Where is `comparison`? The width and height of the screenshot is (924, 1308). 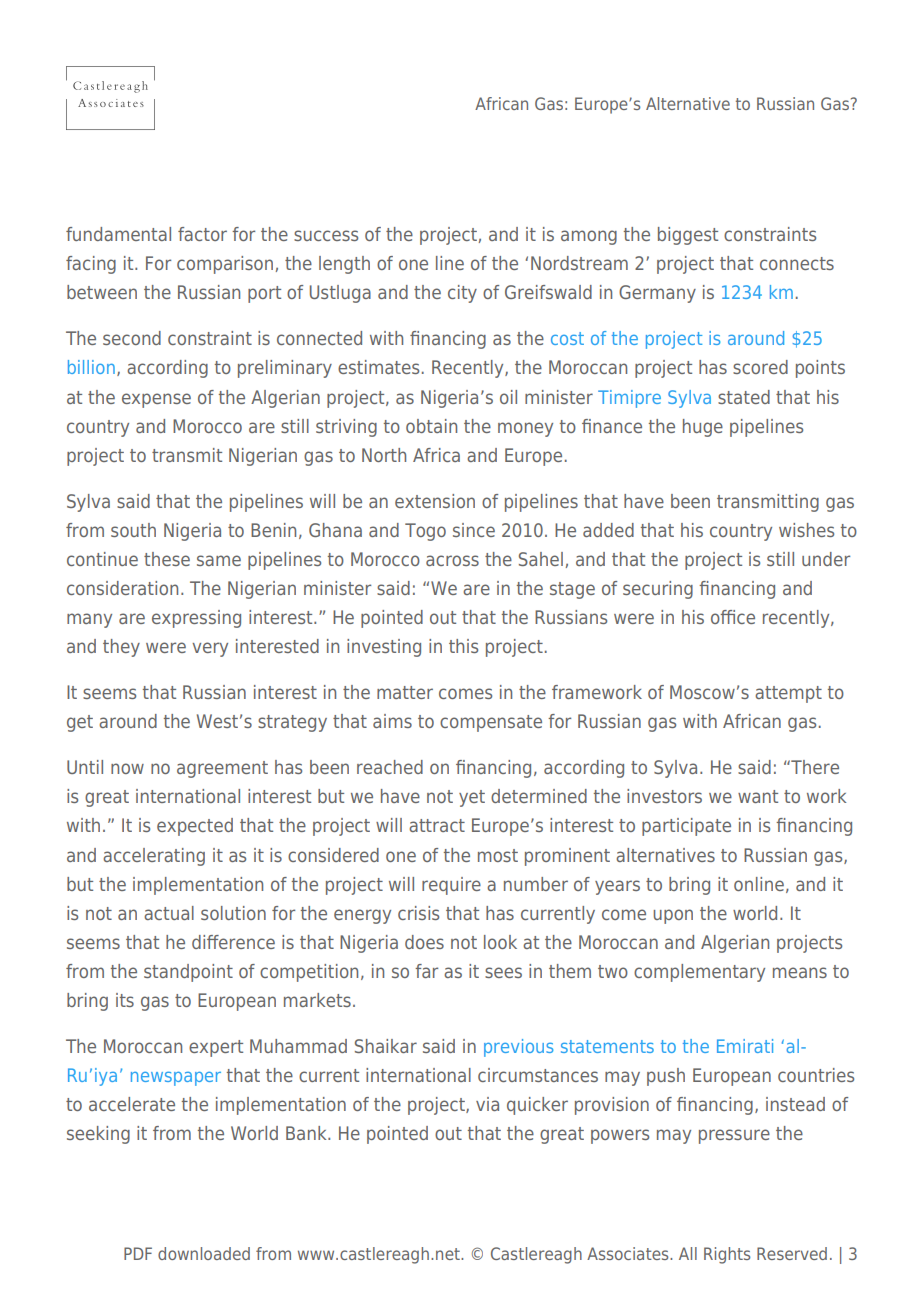 comparison is located at coordinates (225, 265).
